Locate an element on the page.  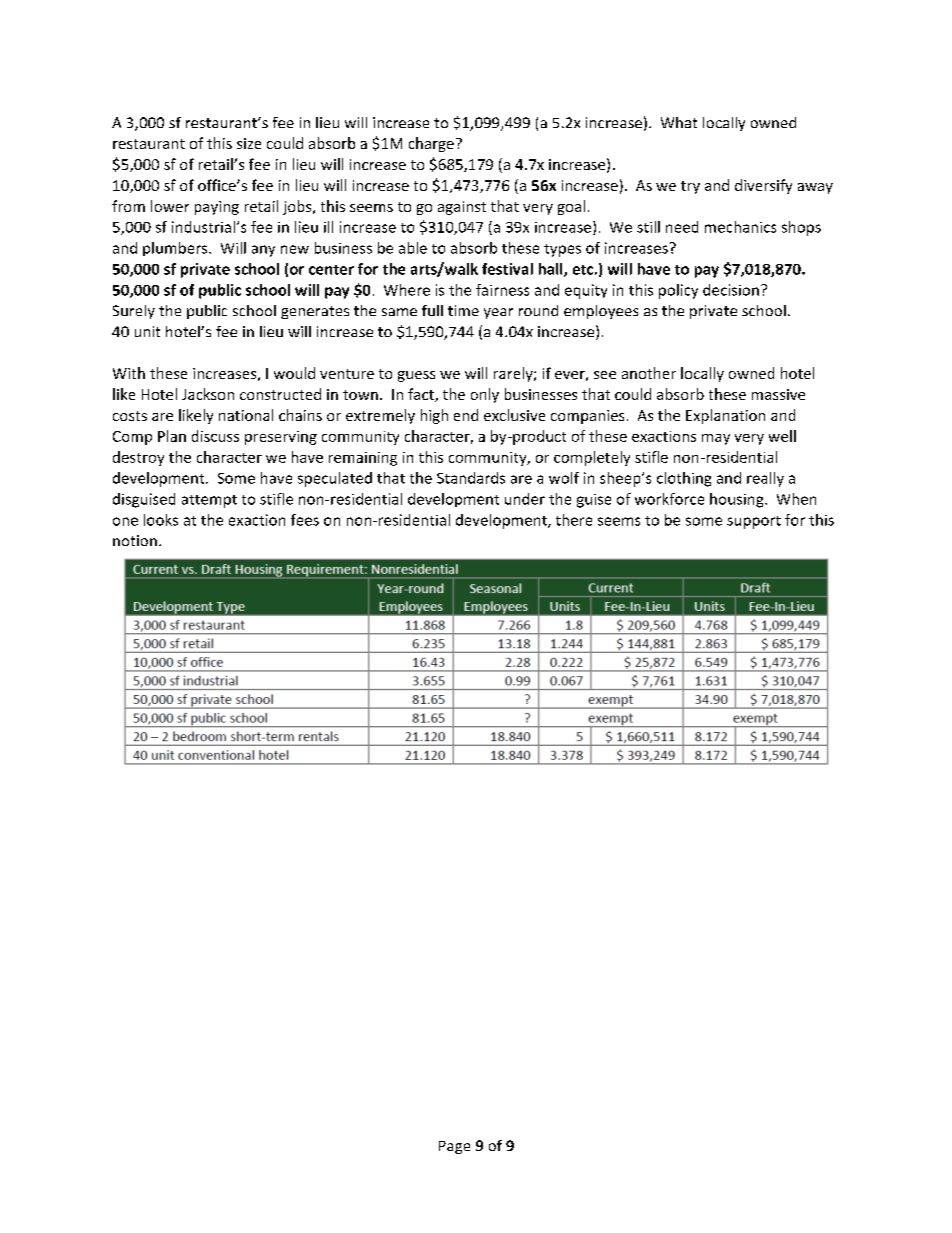
notion is located at coordinates (135, 540).
